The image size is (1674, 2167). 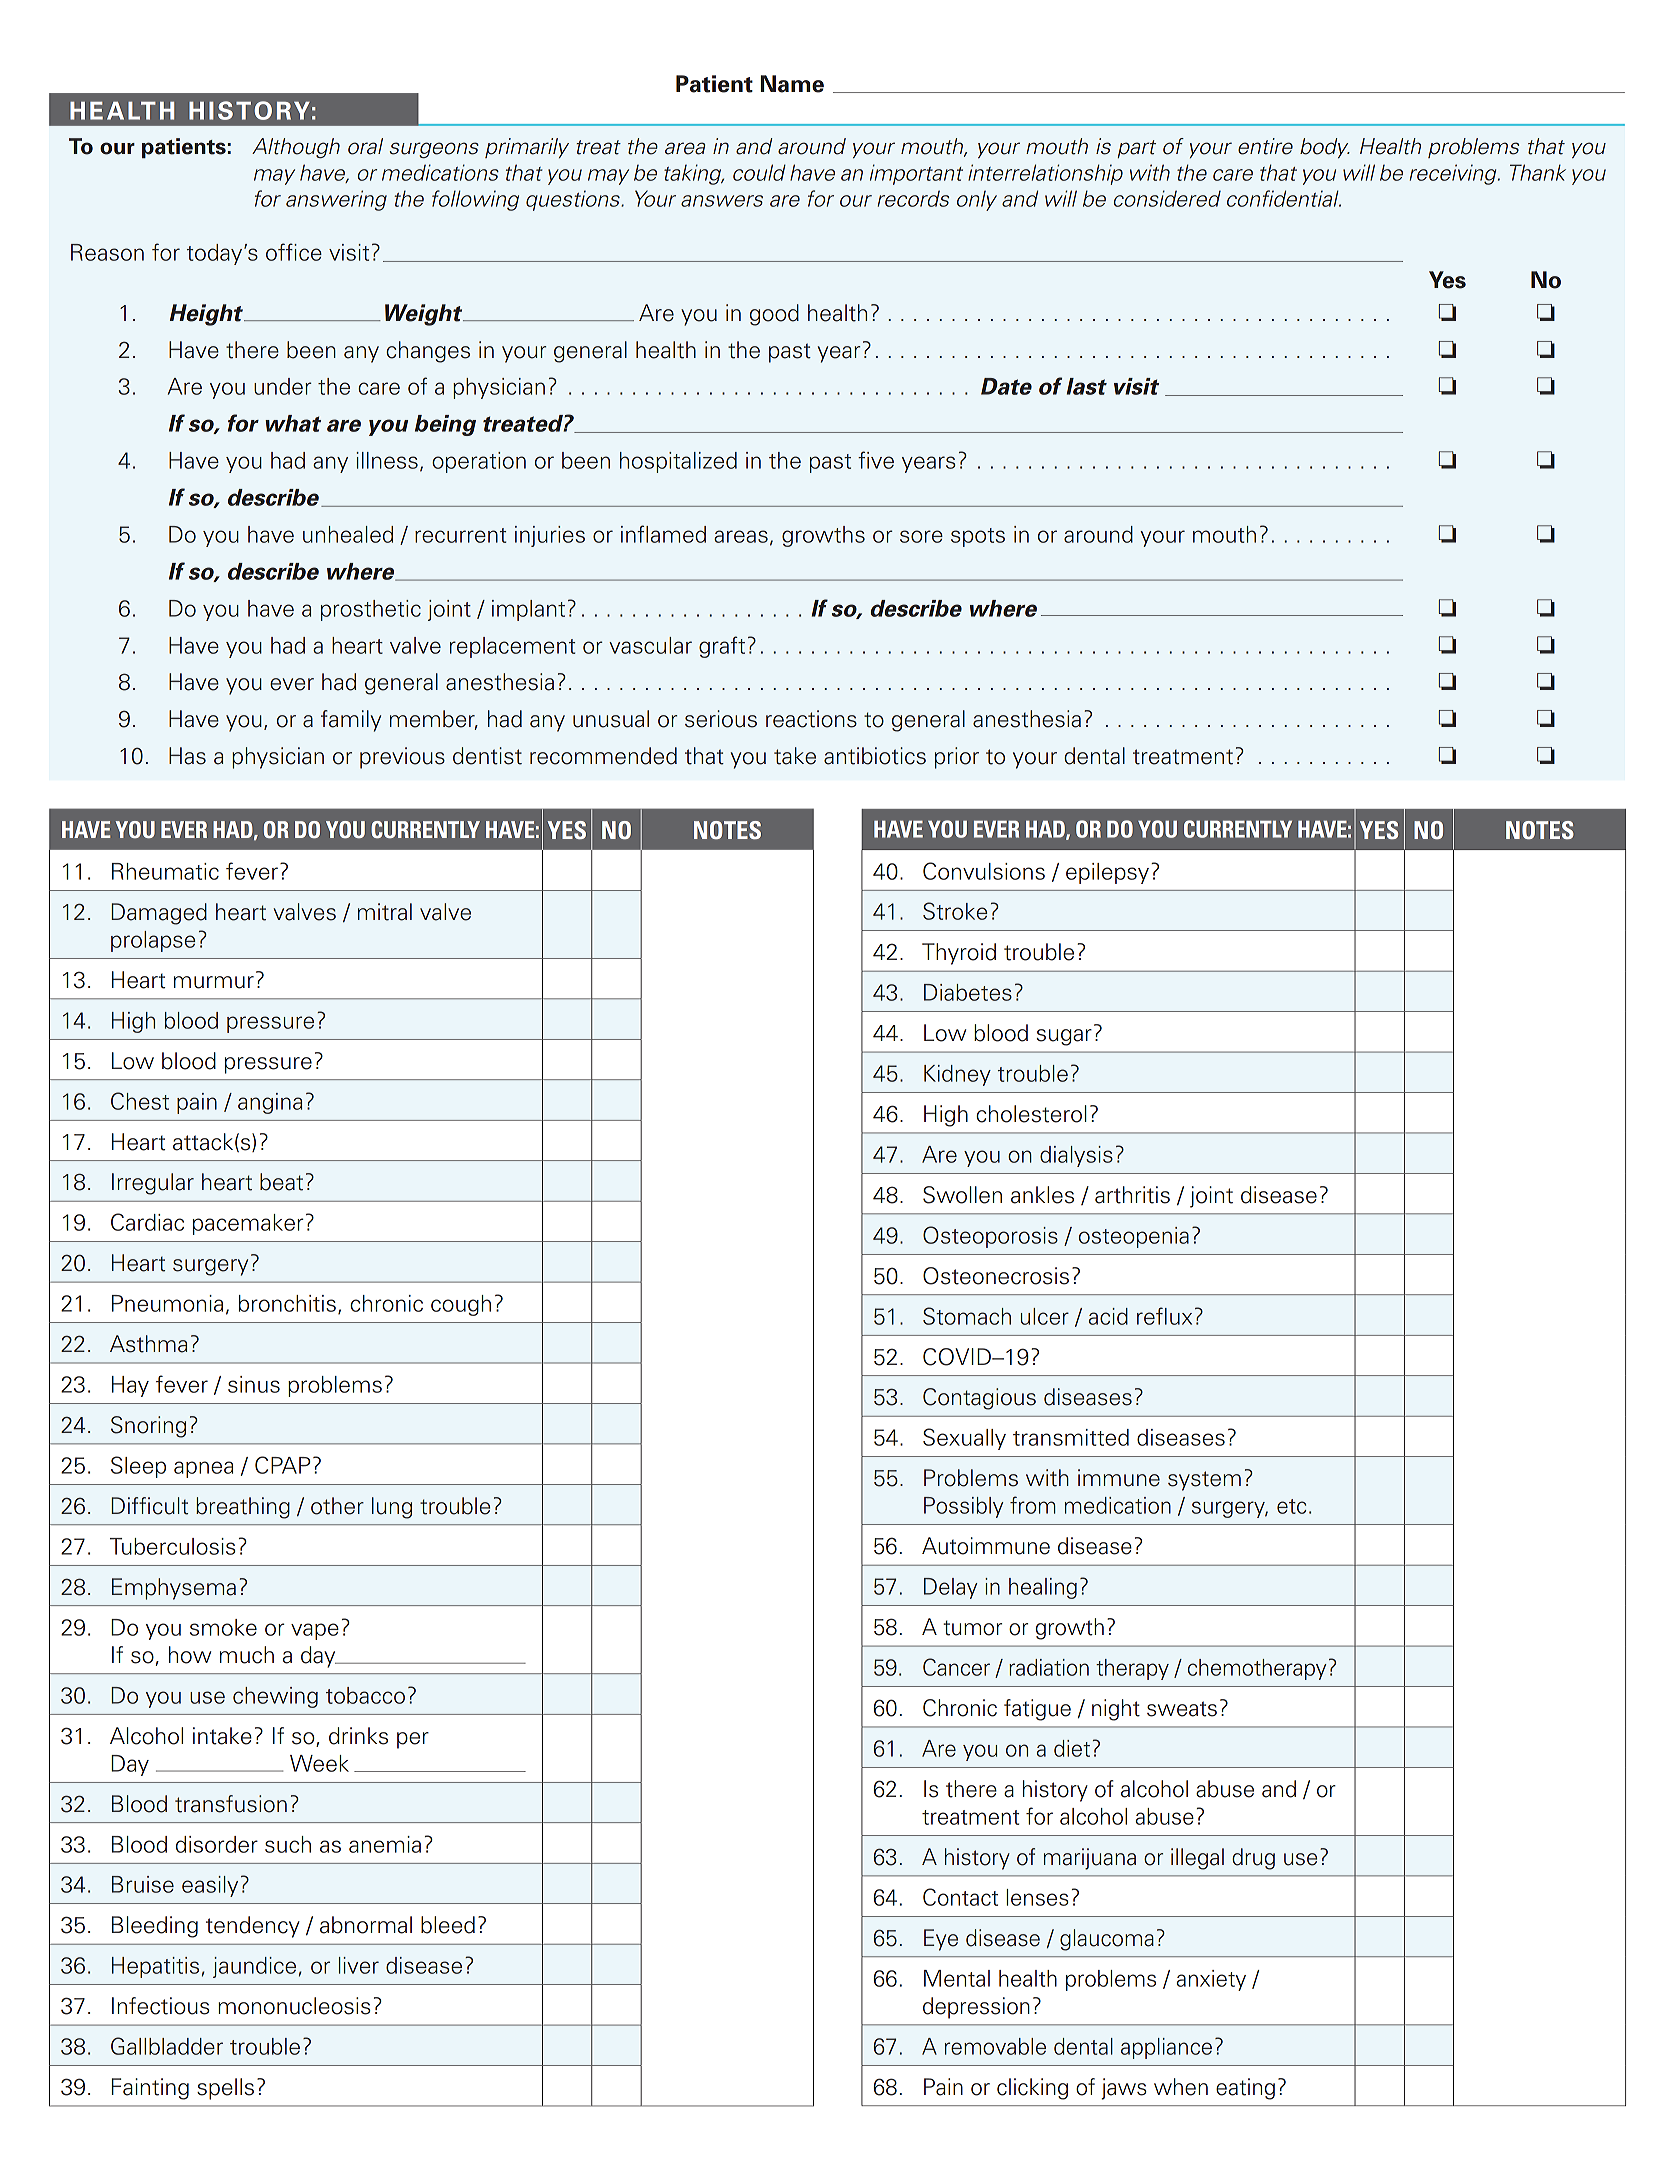 What do you see at coordinates (759, 172) in the screenshot?
I see `could` at bounding box center [759, 172].
